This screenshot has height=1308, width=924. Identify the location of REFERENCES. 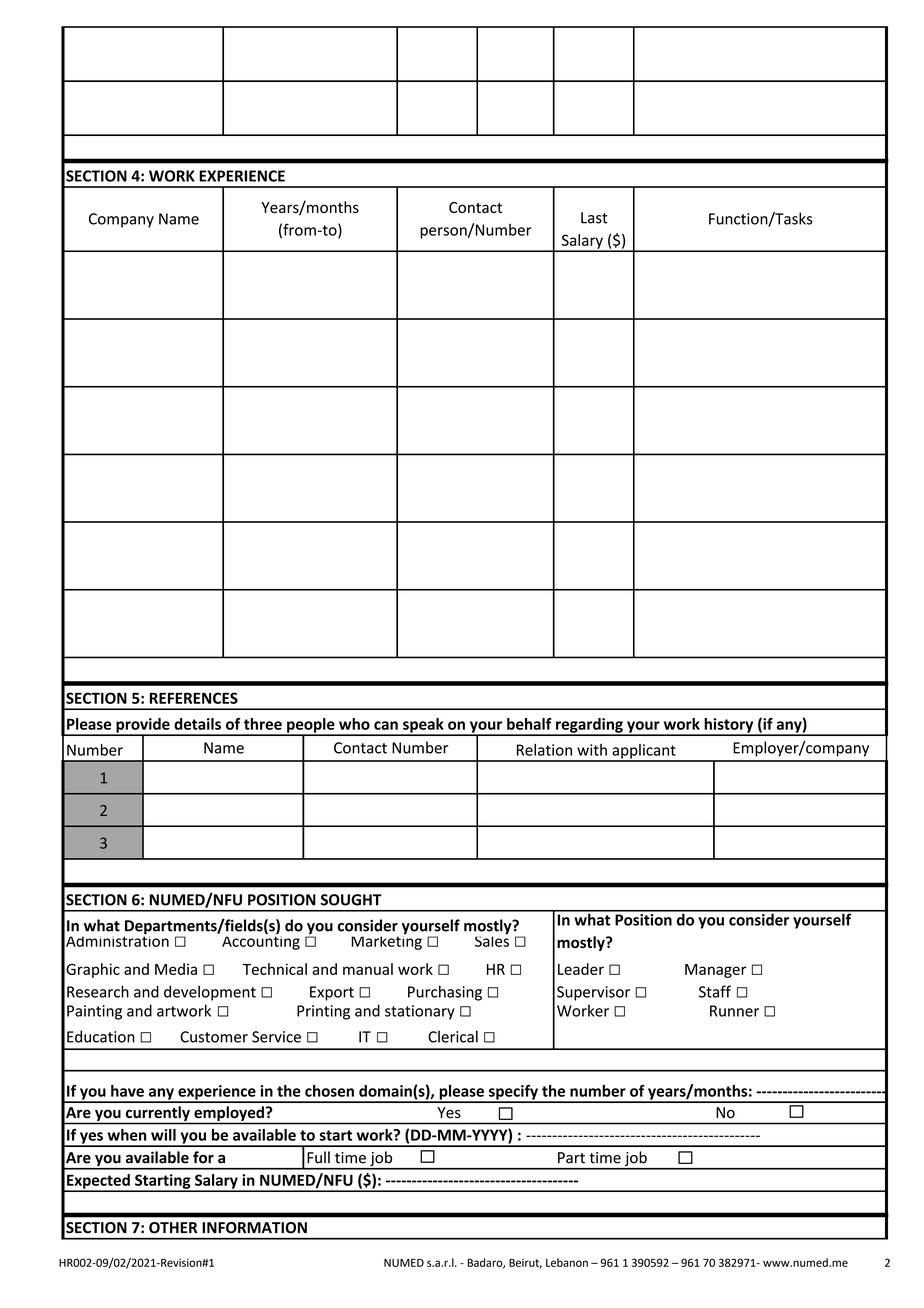
(194, 698).
